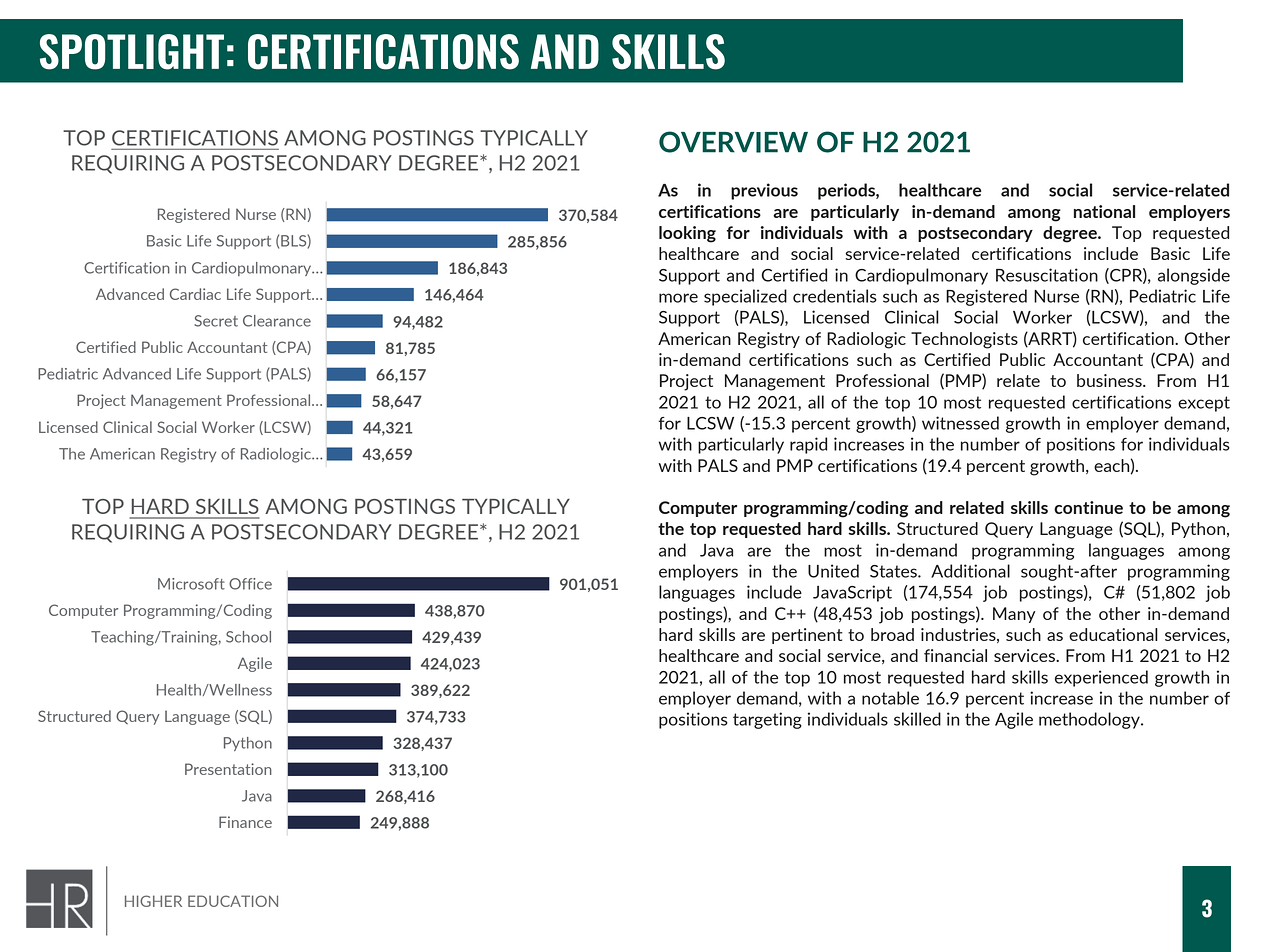  I want to click on Additional, so click(970, 571).
